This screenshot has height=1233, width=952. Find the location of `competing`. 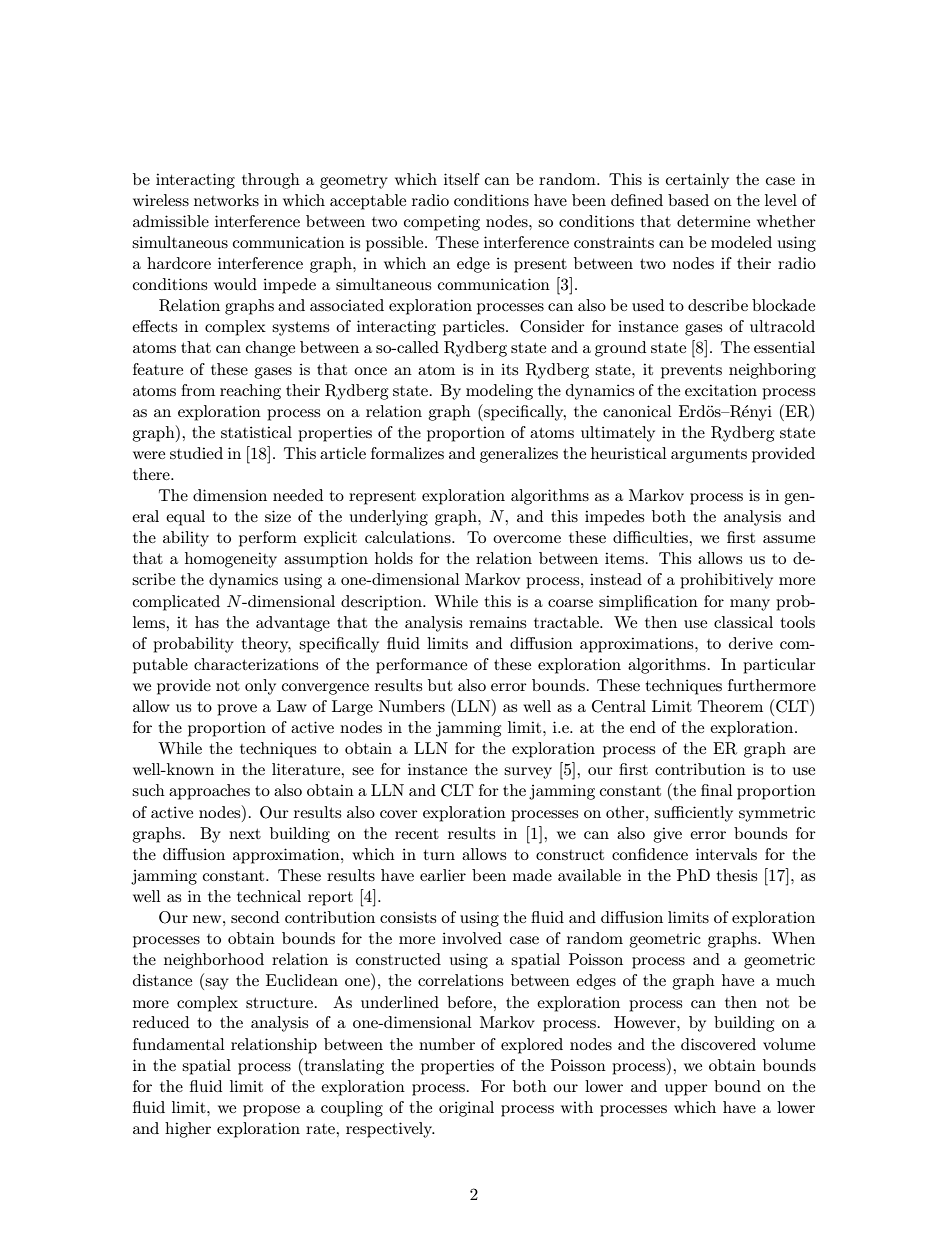

competing is located at coordinates (442, 223).
